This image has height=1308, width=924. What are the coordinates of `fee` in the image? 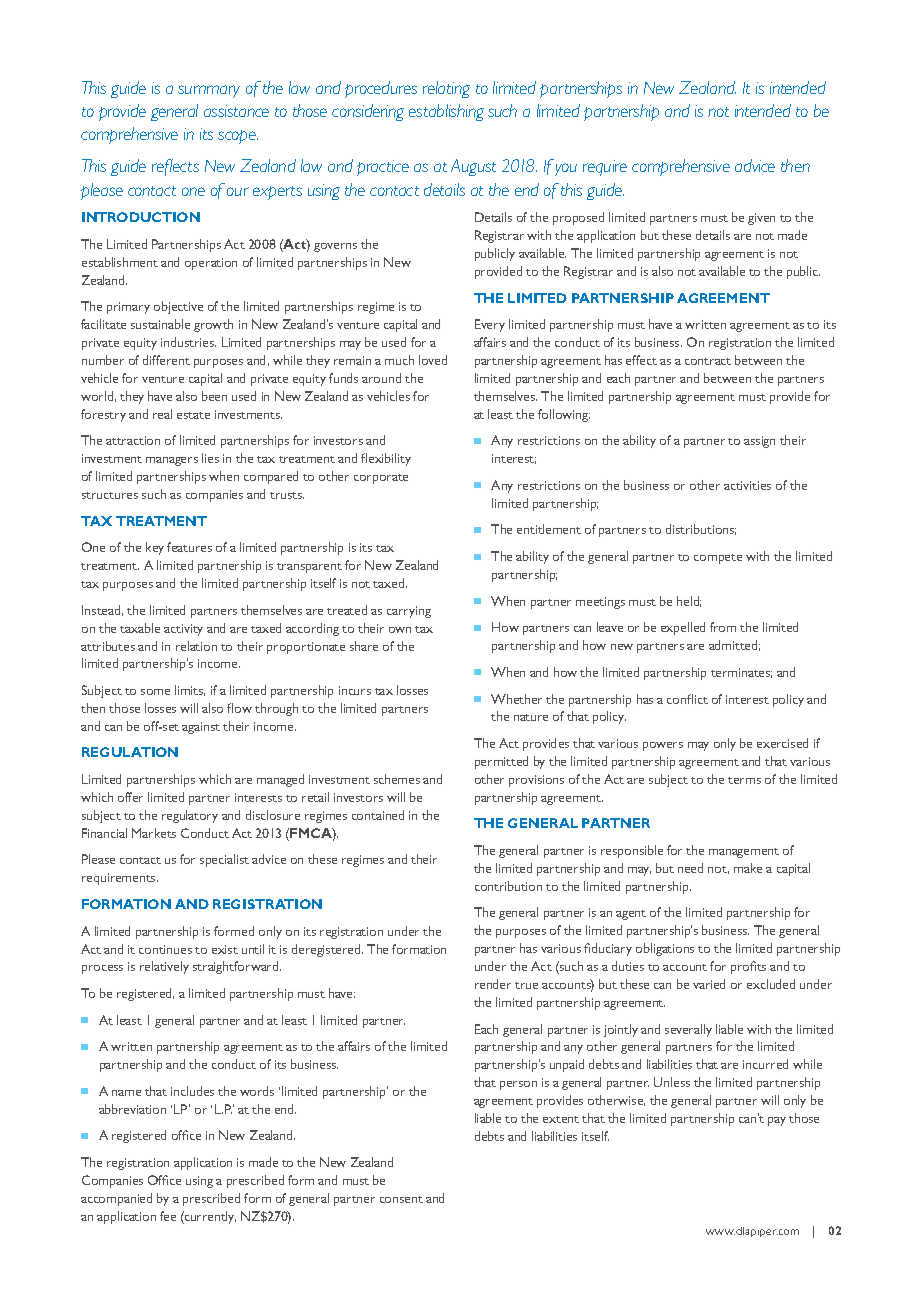 It's located at (168, 1216).
